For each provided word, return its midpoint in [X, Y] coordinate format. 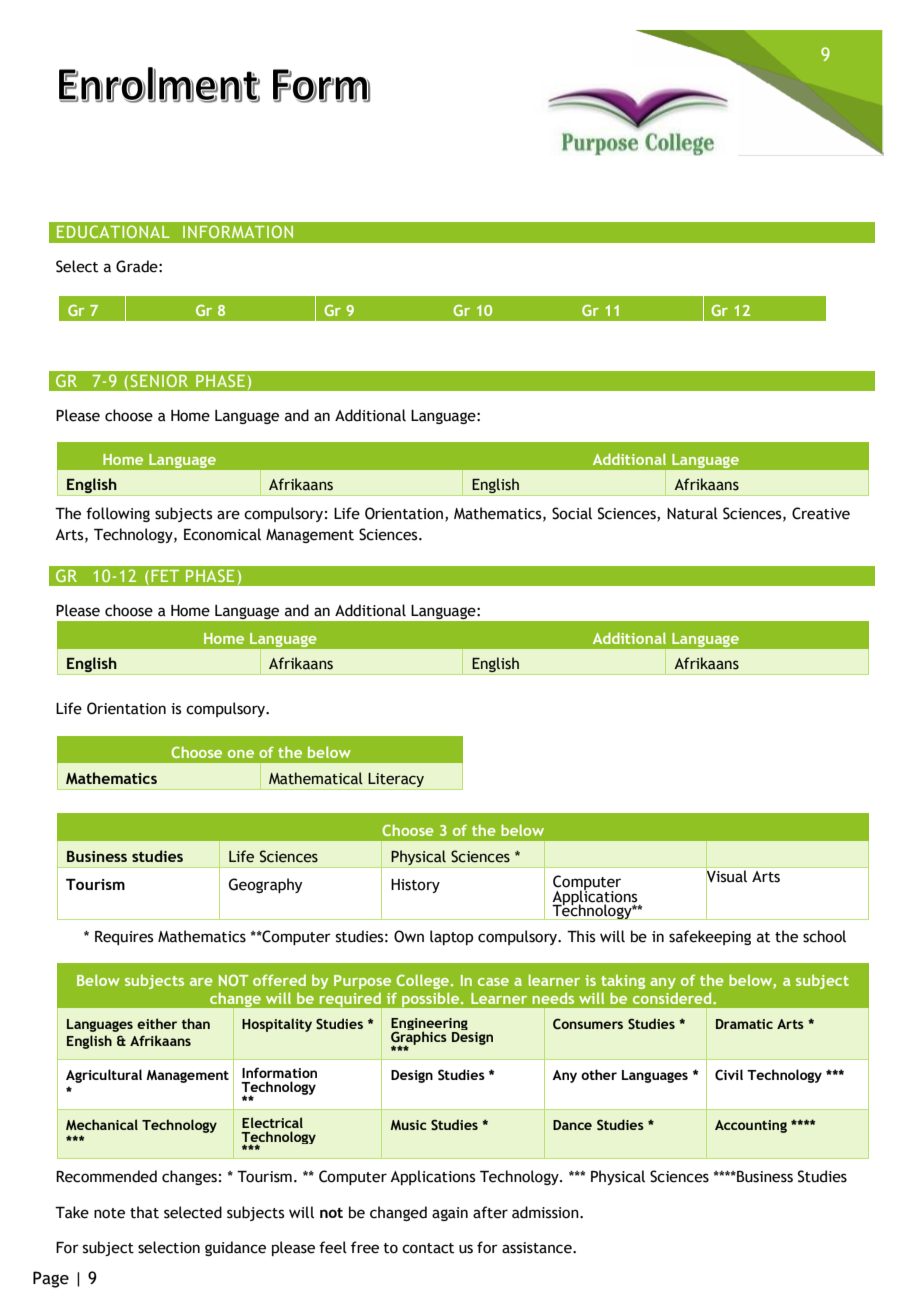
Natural [692, 513]
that [144, 1212]
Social [572, 513]
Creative [821, 513]
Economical [222, 534]
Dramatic [744, 1024]
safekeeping [710, 937]
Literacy [396, 780]
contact [428, 1248]
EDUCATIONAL [113, 231]
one [241, 754]
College [422, 981]
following [118, 514]
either [157, 1023]
